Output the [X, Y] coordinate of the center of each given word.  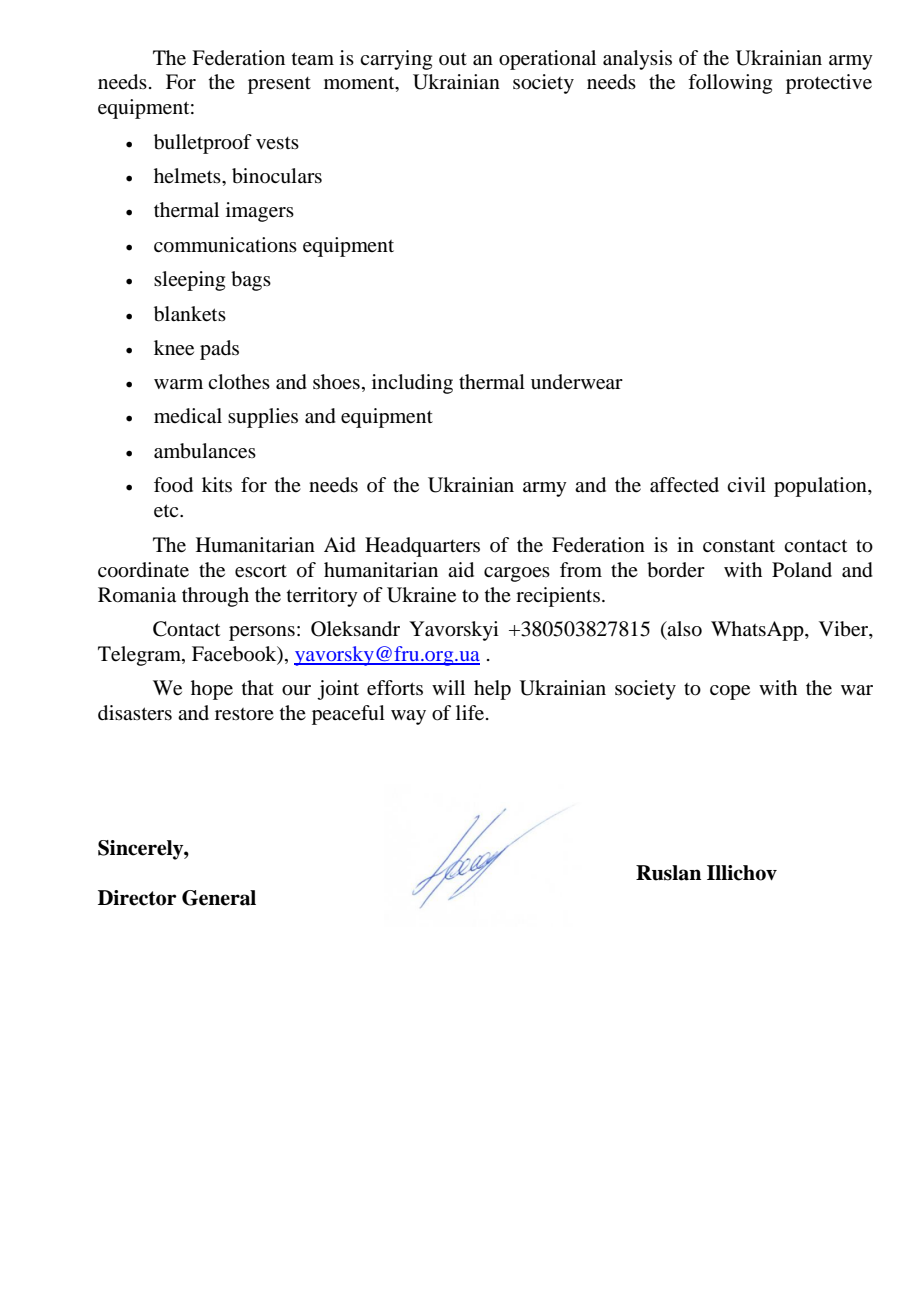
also [684, 629]
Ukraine [421, 595]
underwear [577, 382]
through [215, 597]
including [412, 384]
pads [219, 350]
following [730, 84]
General [219, 898]
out [453, 59]
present [279, 85]
